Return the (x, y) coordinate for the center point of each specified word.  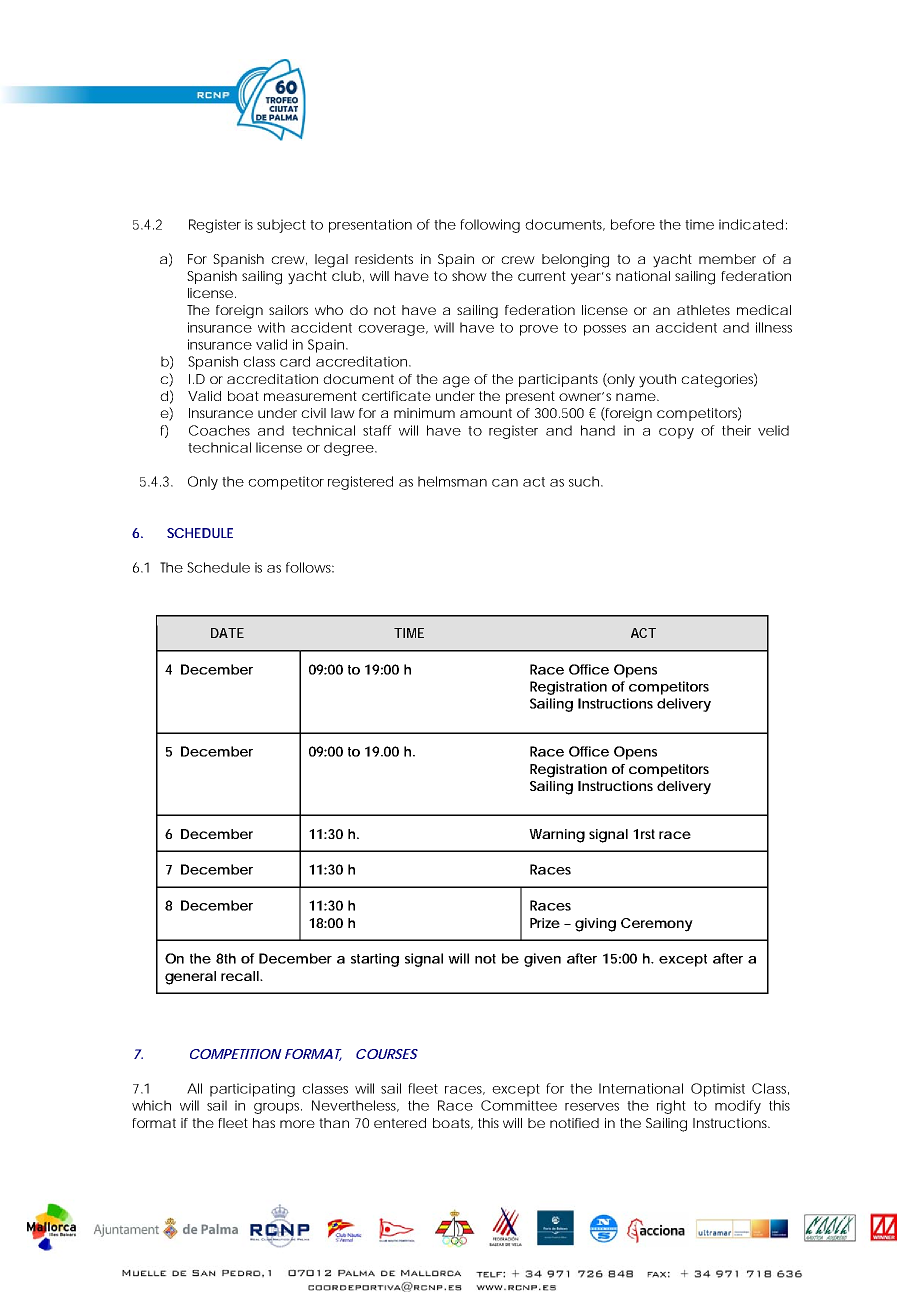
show (469, 276)
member (727, 259)
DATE (227, 633)
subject (281, 226)
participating (252, 1090)
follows (310, 567)
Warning (557, 836)
